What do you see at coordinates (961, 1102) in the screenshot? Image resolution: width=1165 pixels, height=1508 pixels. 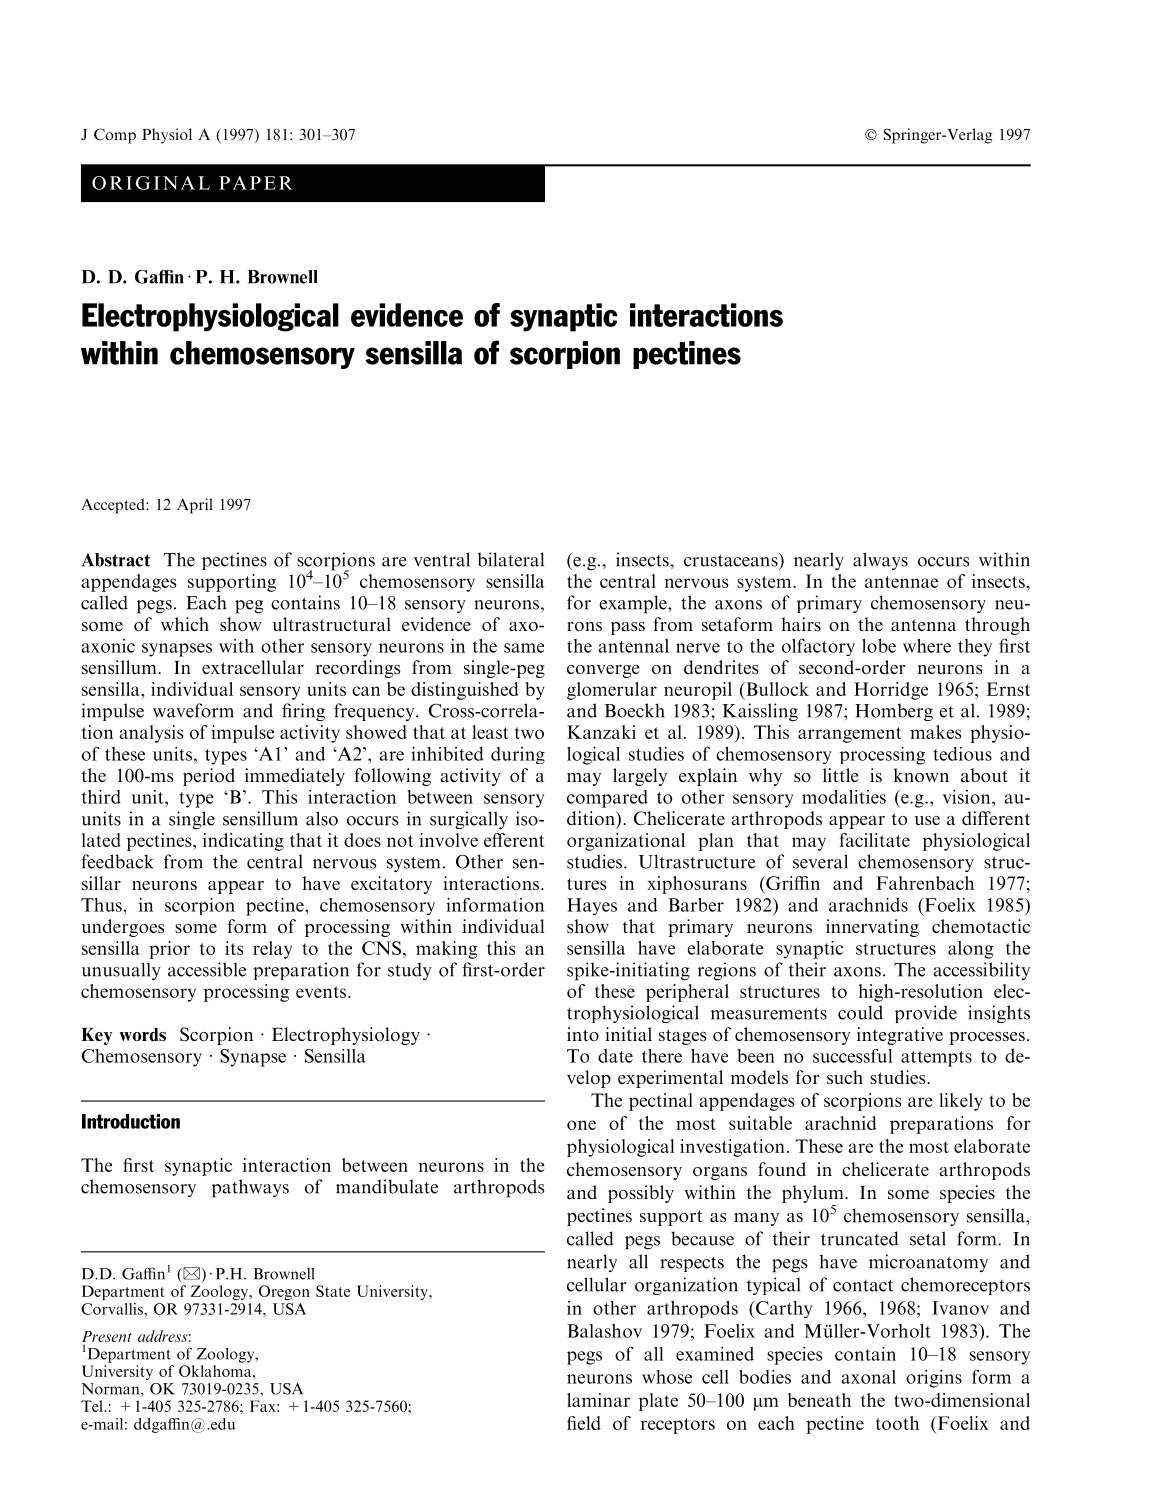 I see `likely` at bounding box center [961, 1102].
